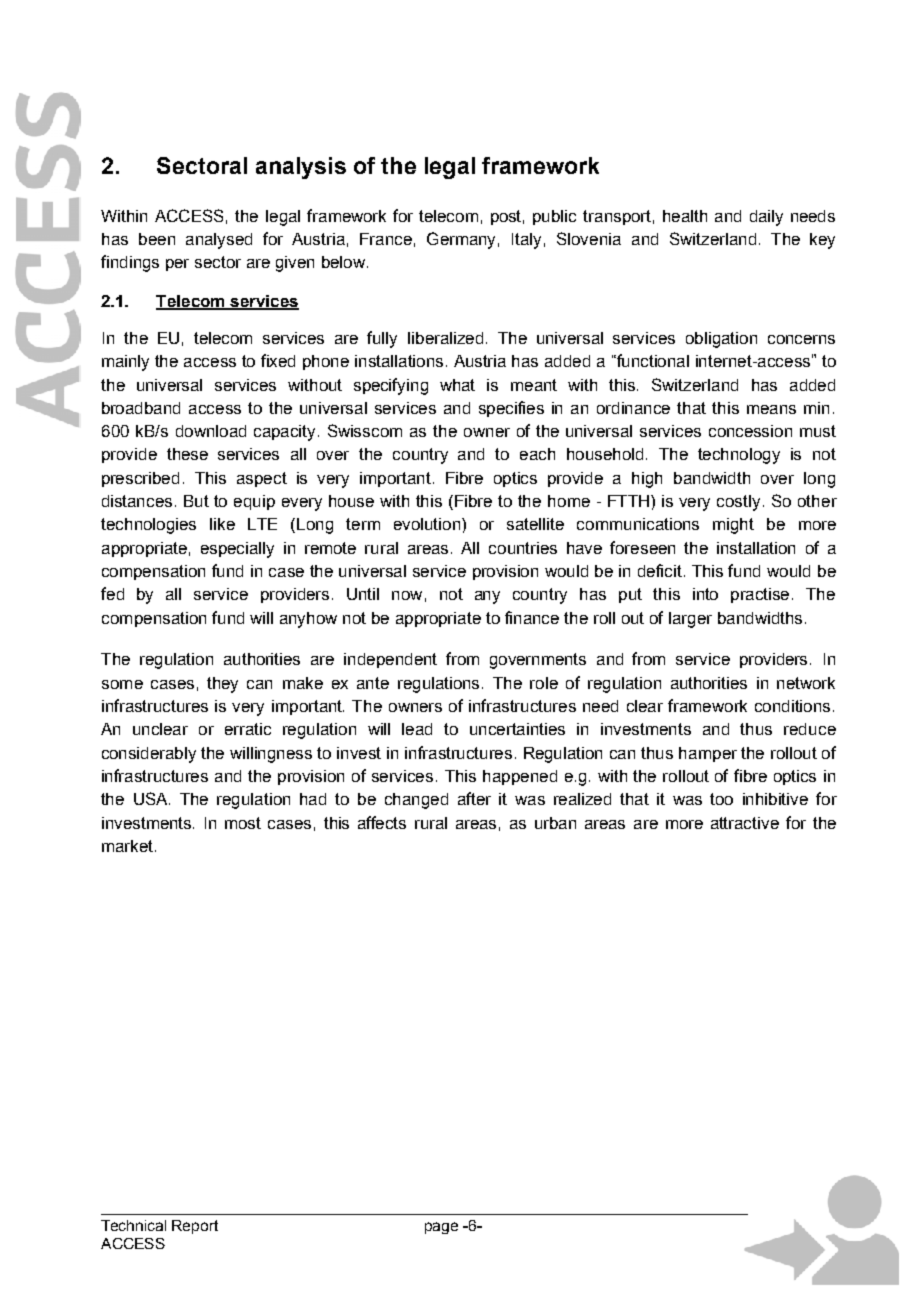 The image size is (924, 1308). What do you see at coordinates (441, 1228) in the screenshot?
I see `page` at bounding box center [441, 1228].
